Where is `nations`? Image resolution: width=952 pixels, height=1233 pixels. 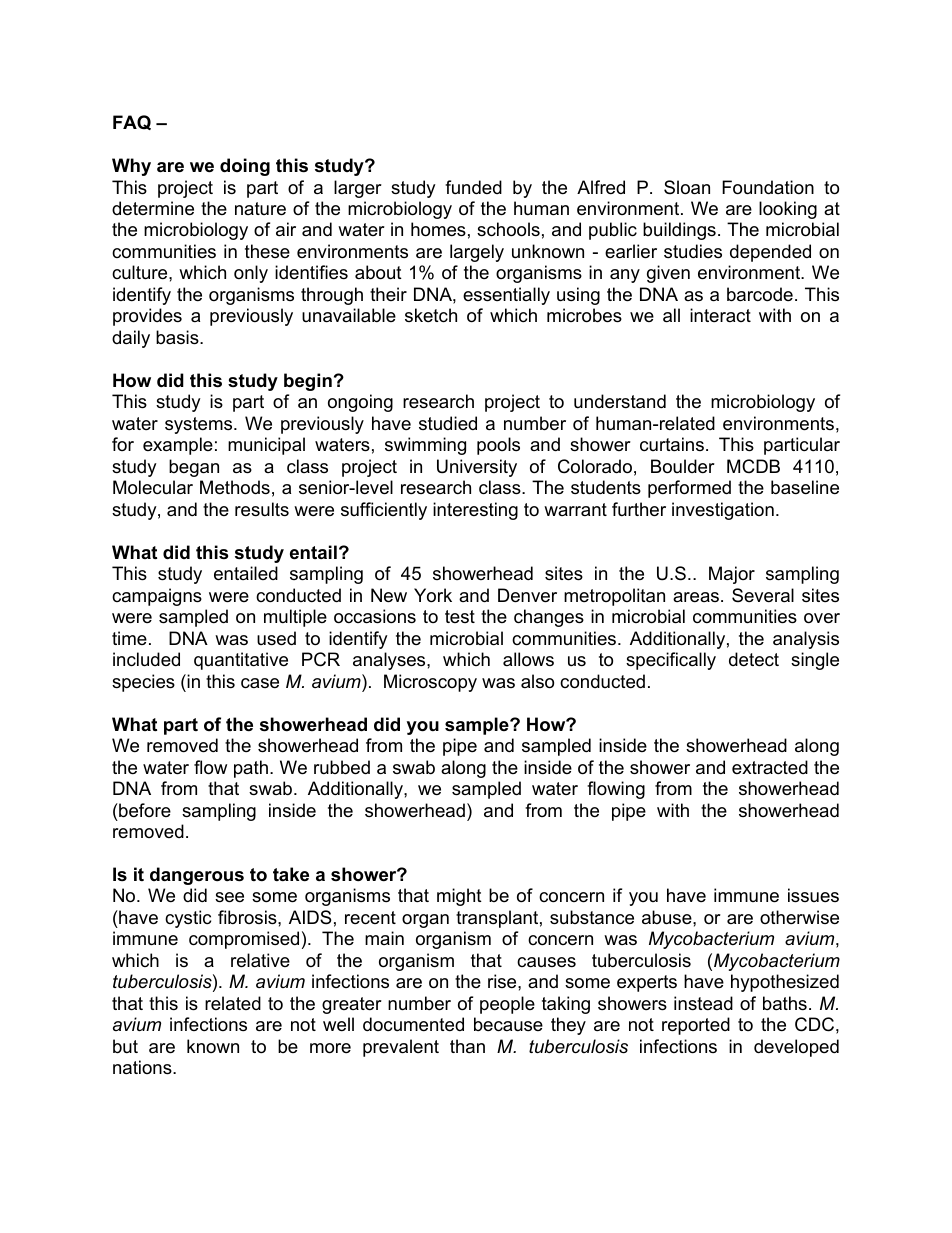
nations is located at coordinates (143, 1067).
